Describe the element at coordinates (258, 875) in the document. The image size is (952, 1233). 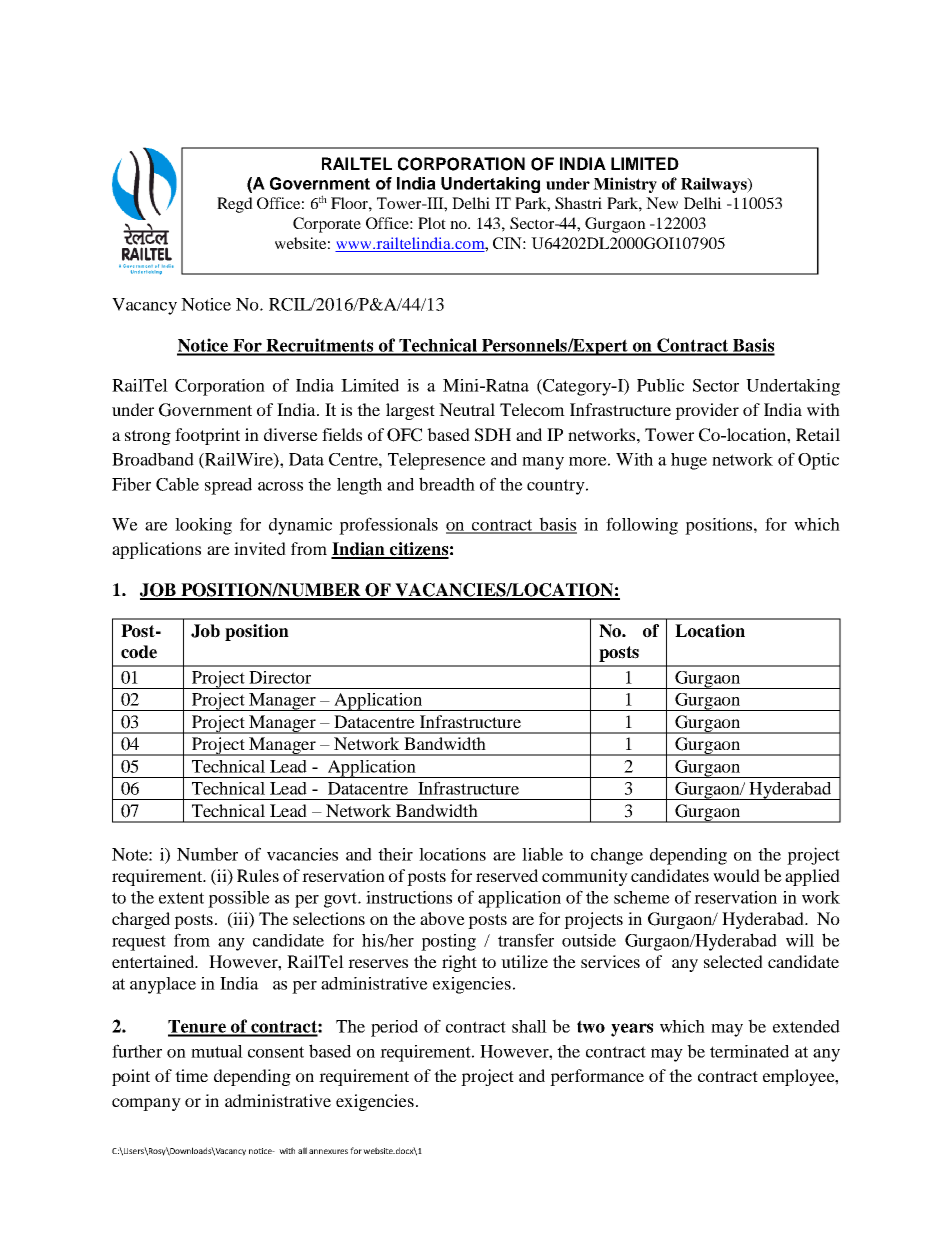
I see `Rules` at that location.
